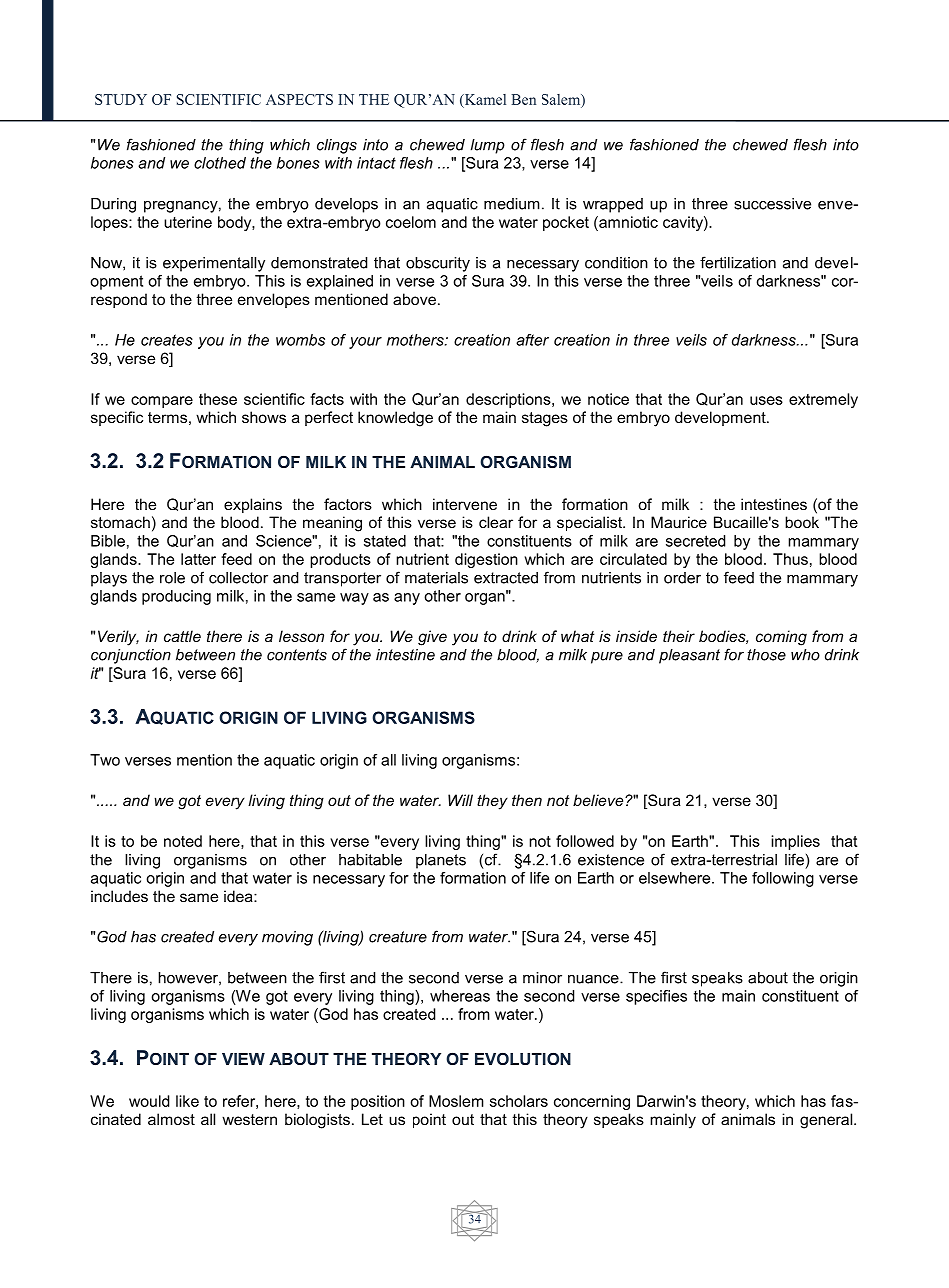  I want to click on creature, so click(398, 937).
